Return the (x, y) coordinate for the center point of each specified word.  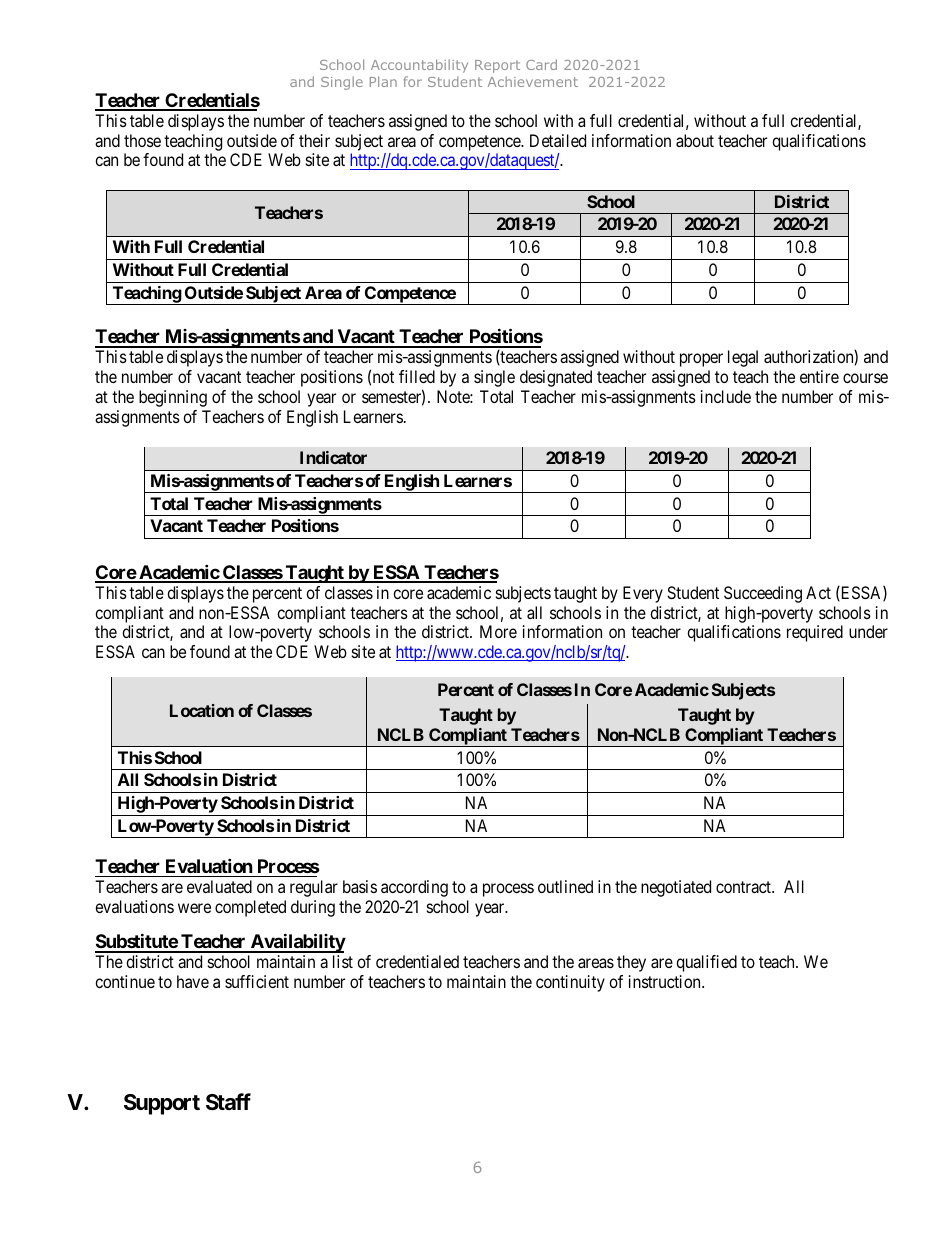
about (695, 140)
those (142, 140)
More (498, 631)
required (815, 633)
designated (556, 378)
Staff (228, 1102)
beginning (173, 398)
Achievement (533, 81)
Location (202, 710)
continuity (570, 983)
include (726, 396)
